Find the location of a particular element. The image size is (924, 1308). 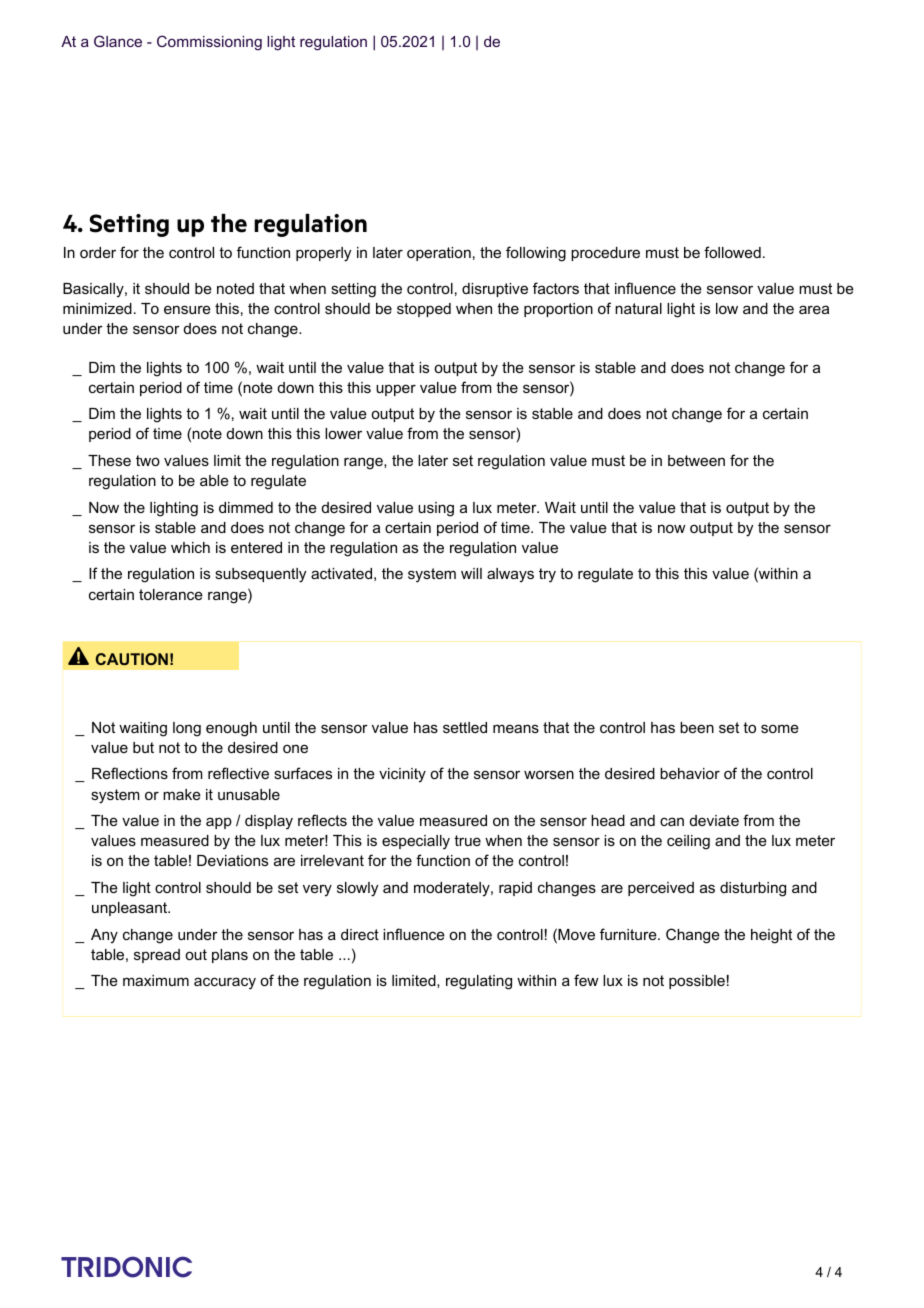

Commissioning is located at coordinates (209, 43).
